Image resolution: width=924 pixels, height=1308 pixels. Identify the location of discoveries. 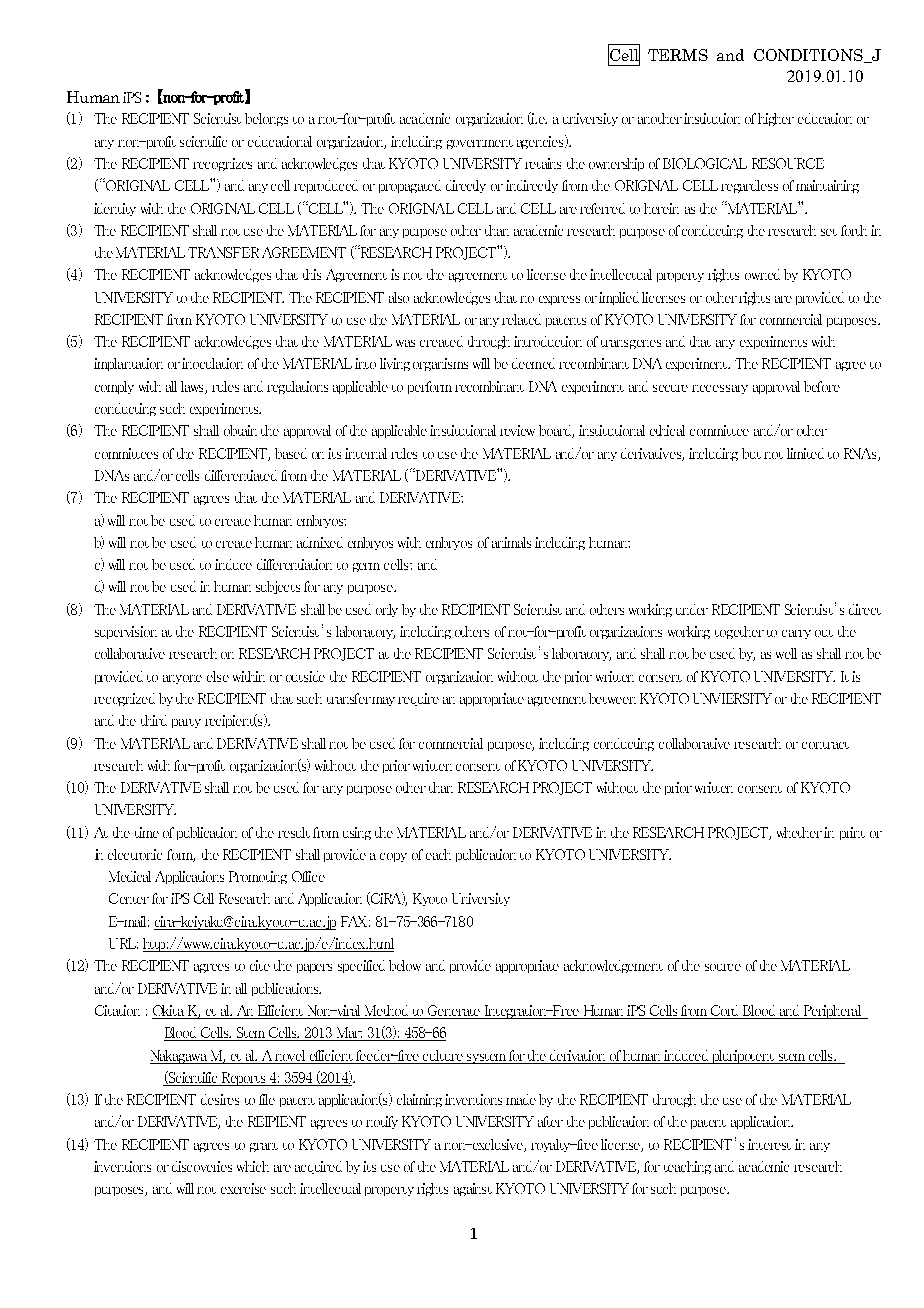
(202, 1166).
